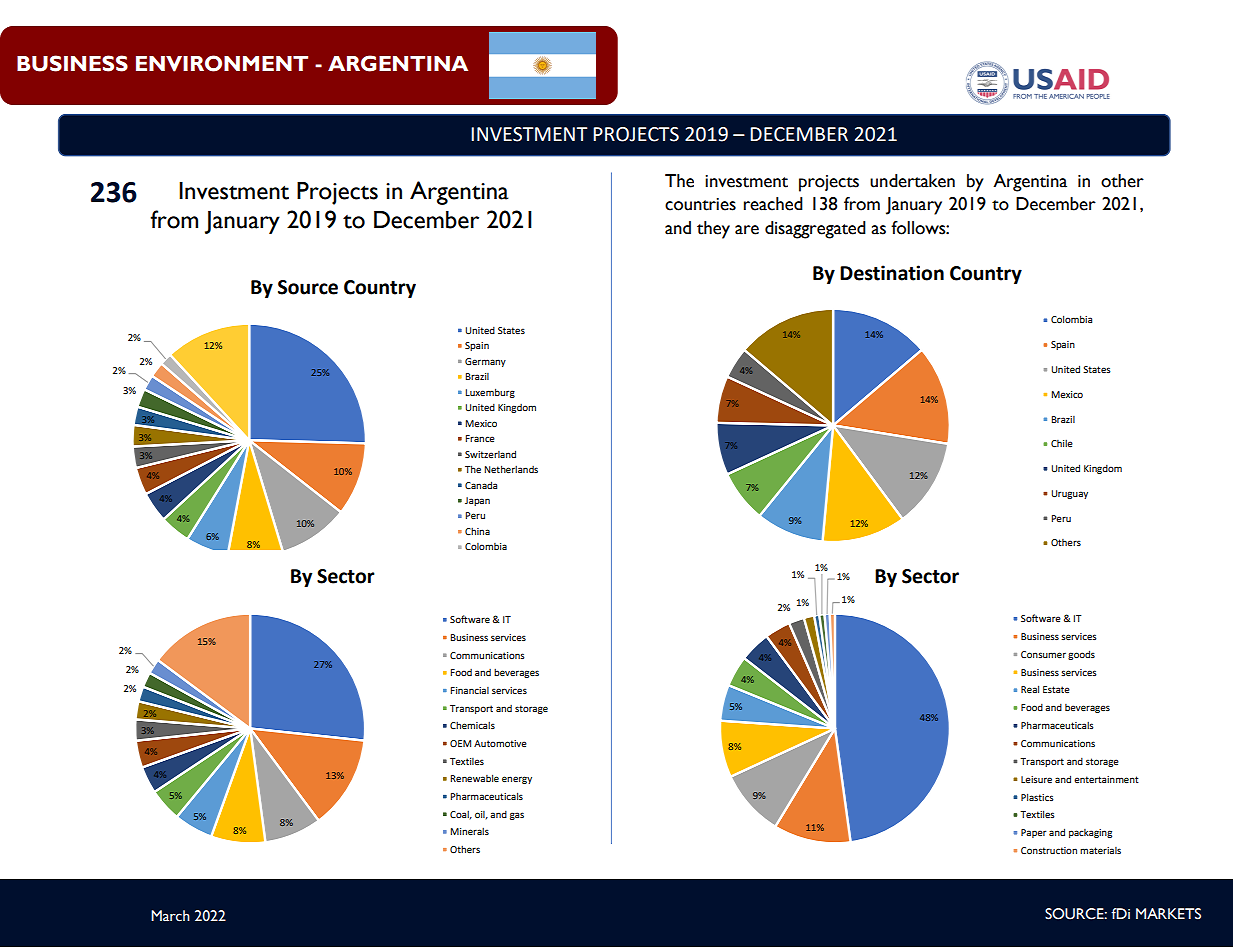  I want to click on ENVIRONMENT, so click(222, 63).
